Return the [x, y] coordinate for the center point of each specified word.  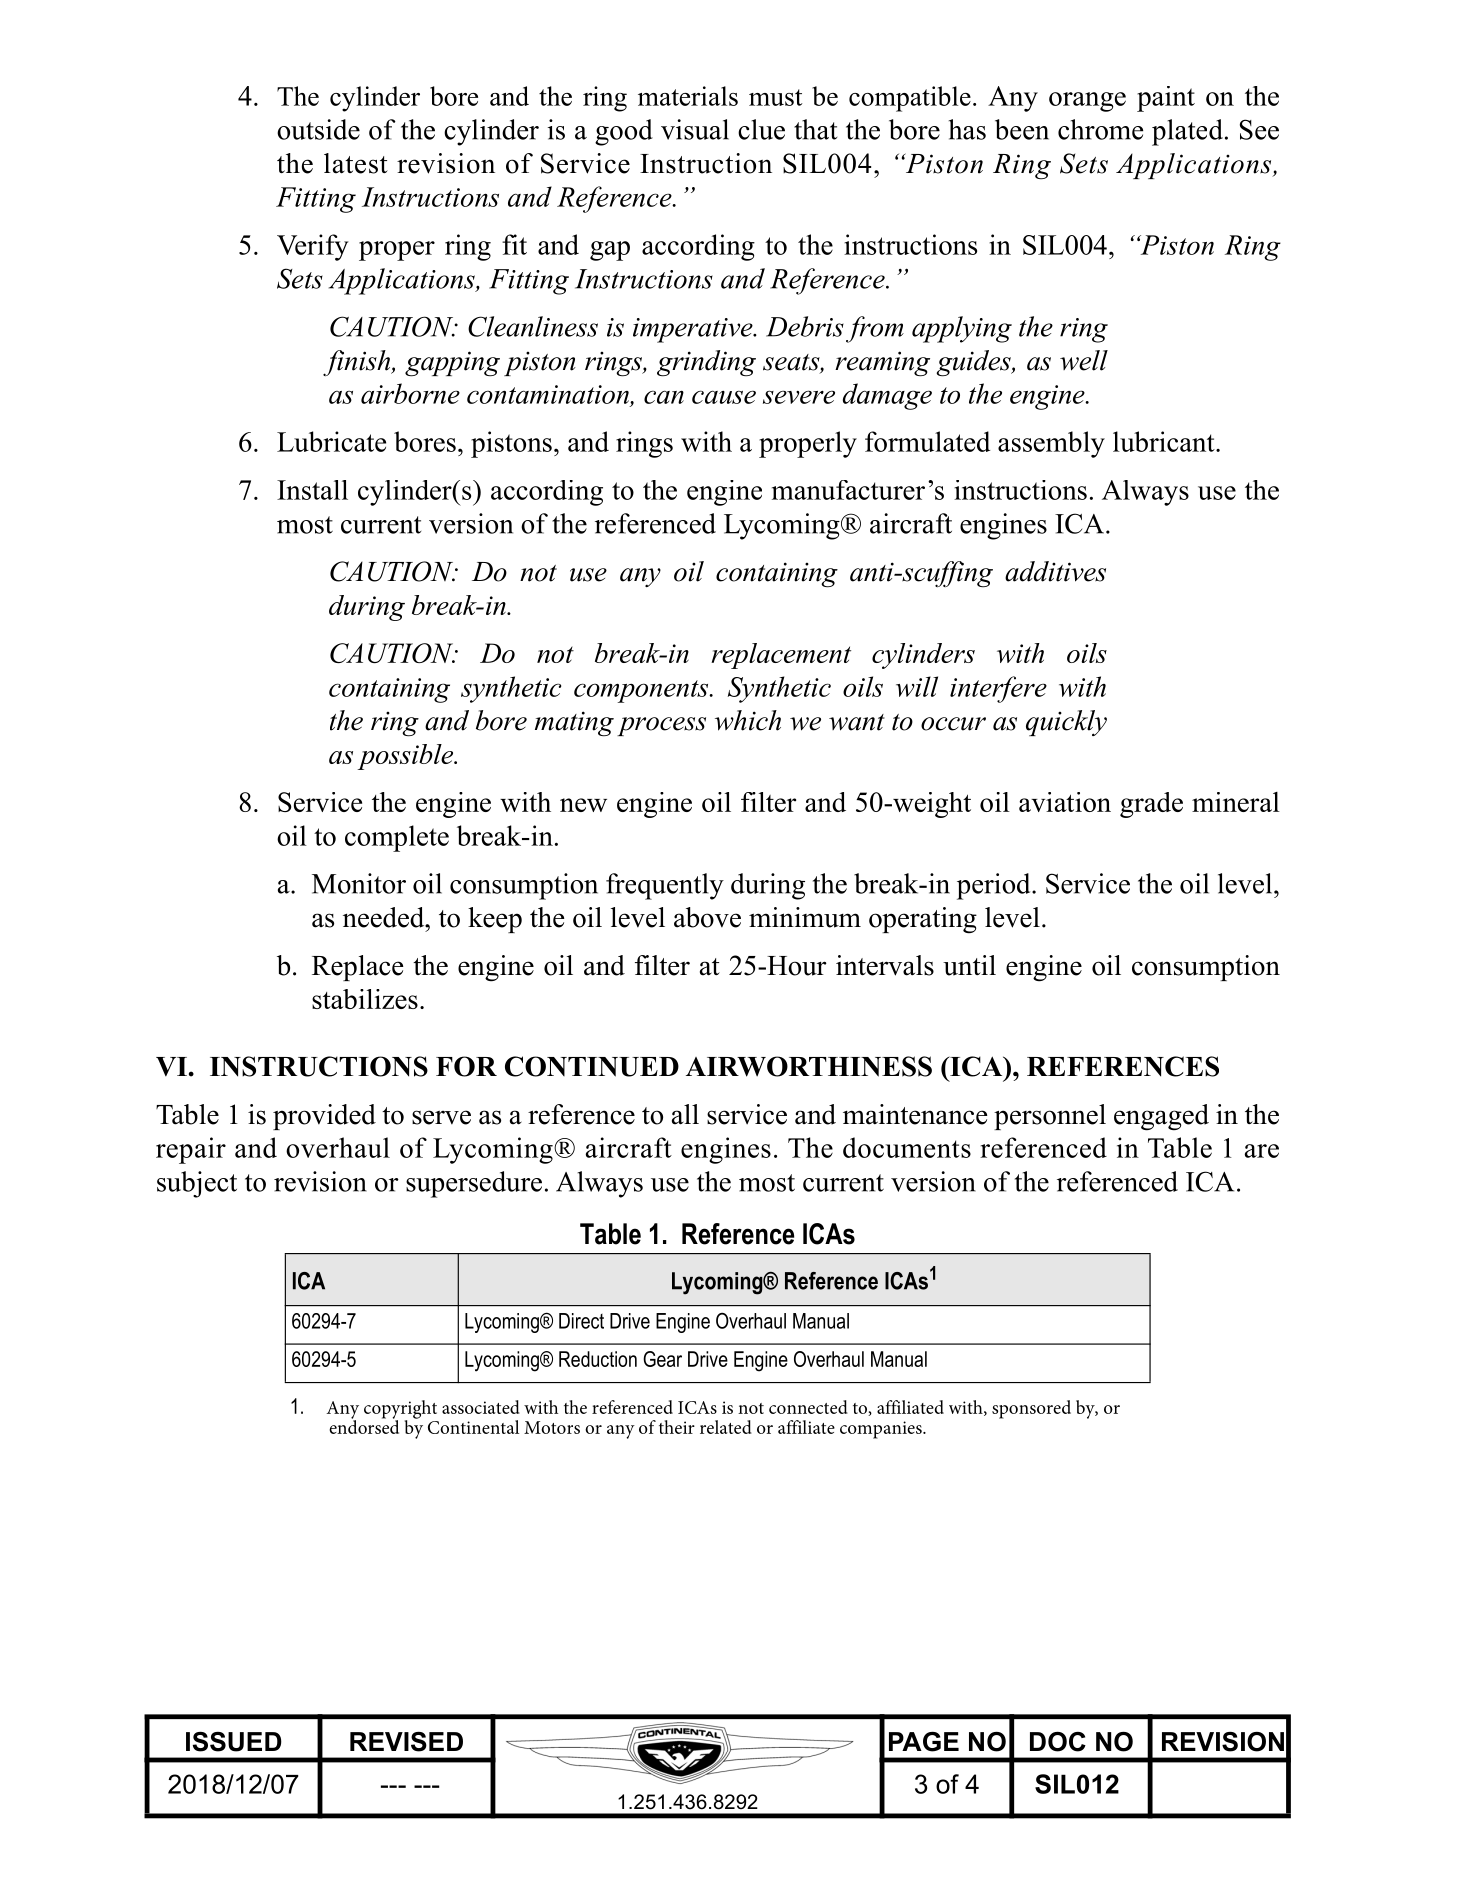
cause [724, 397]
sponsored [1031, 1409]
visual [695, 129]
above [707, 917]
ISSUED [234, 1742]
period [995, 886]
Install [312, 490]
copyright [400, 1410]
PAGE [924, 1742]
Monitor [359, 883]
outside [318, 129]
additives [1055, 571]
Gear [662, 1359]
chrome [1100, 129]
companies [882, 1430]
